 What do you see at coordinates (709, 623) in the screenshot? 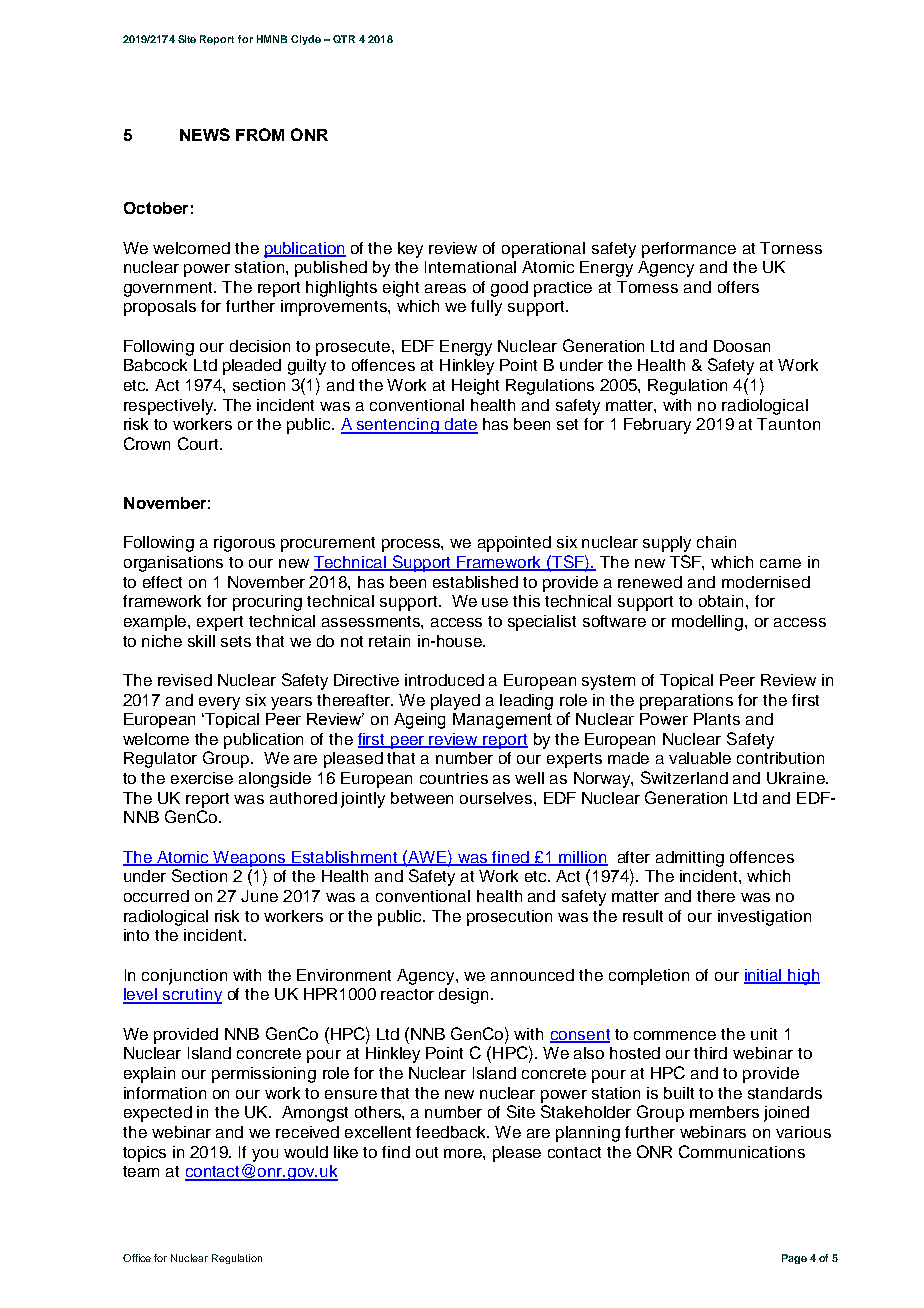
I see `modelling` at bounding box center [709, 623].
